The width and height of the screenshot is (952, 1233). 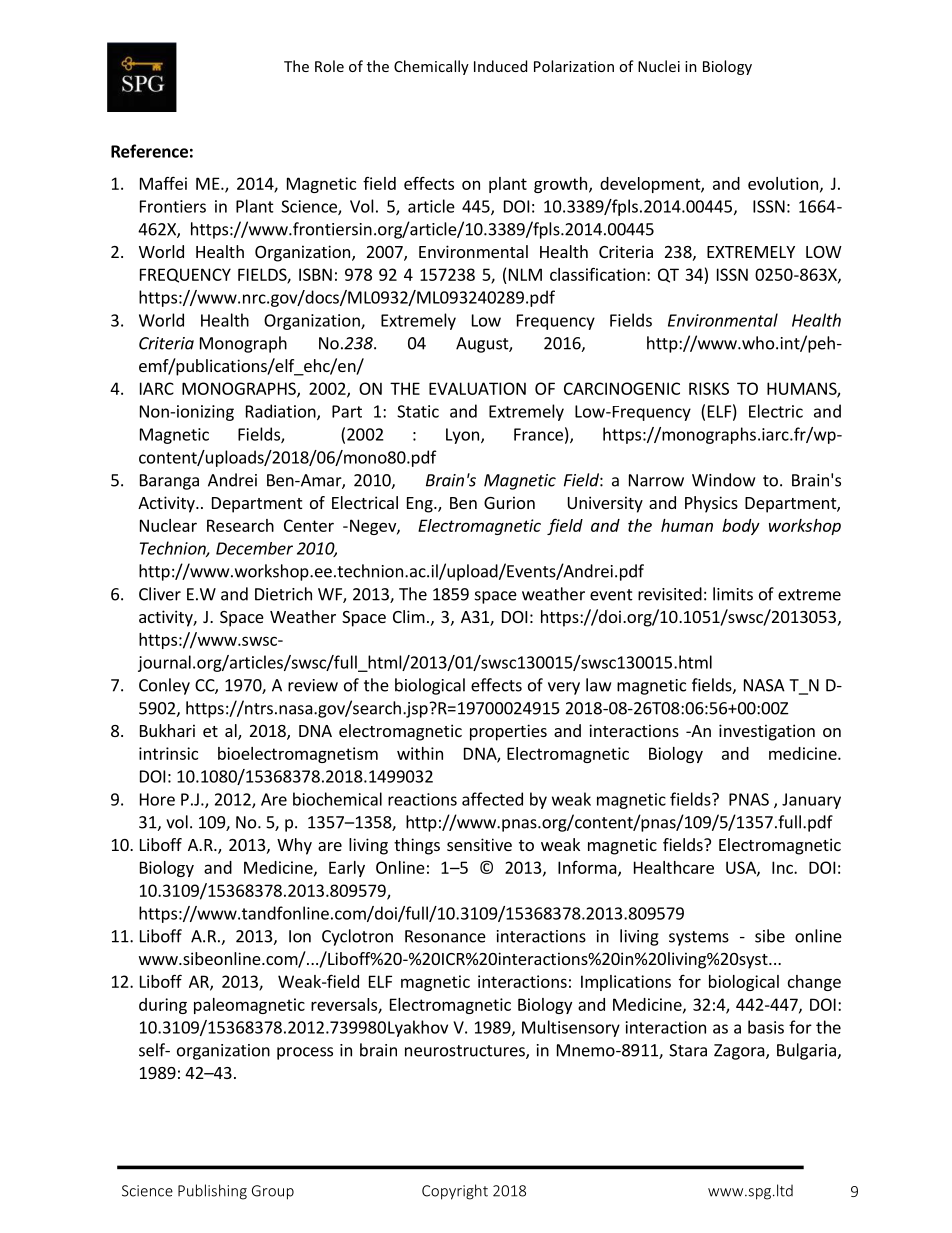 I want to click on Reference, so click(x=149, y=151).
